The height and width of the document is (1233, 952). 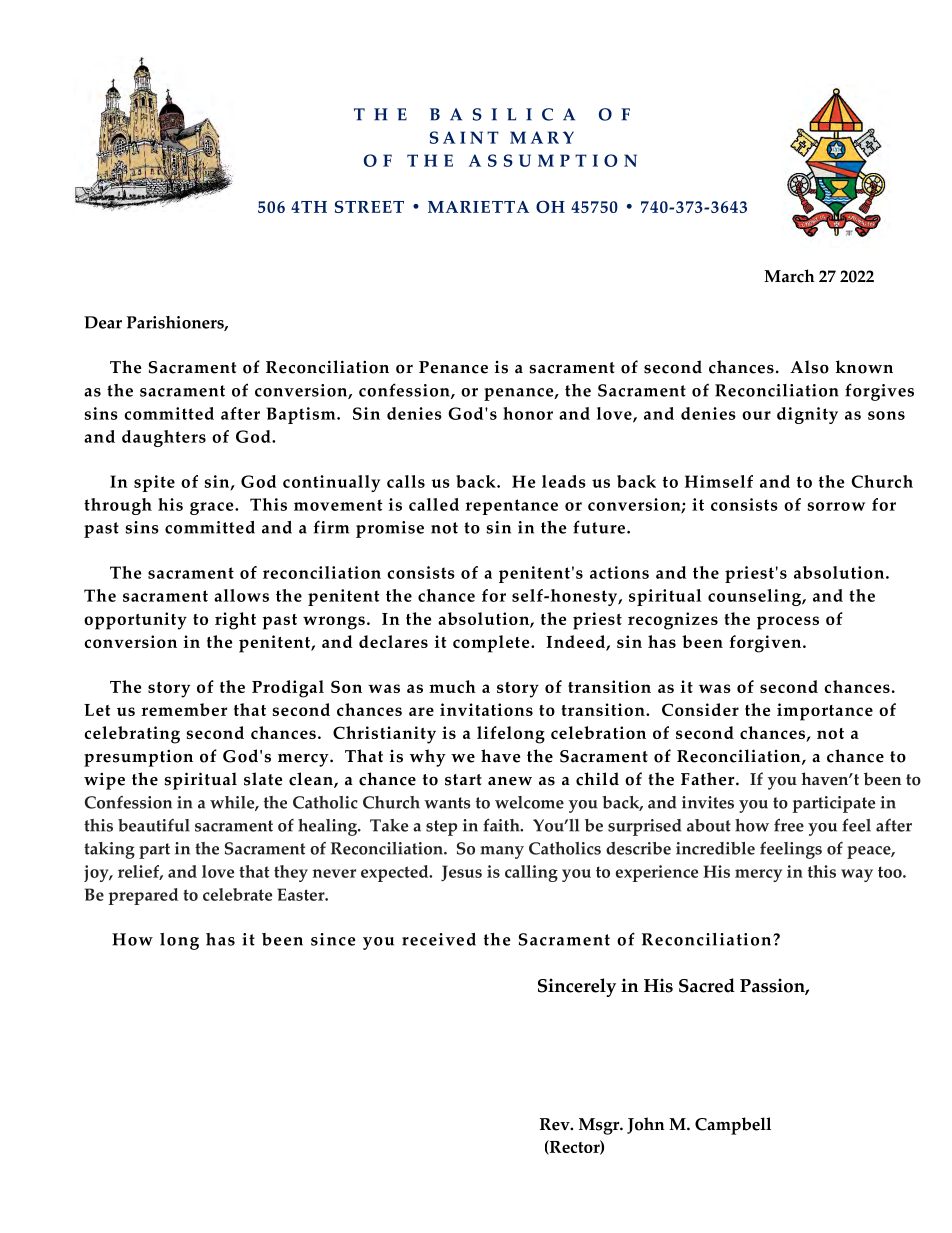 I want to click on SAINT, so click(x=464, y=137).
